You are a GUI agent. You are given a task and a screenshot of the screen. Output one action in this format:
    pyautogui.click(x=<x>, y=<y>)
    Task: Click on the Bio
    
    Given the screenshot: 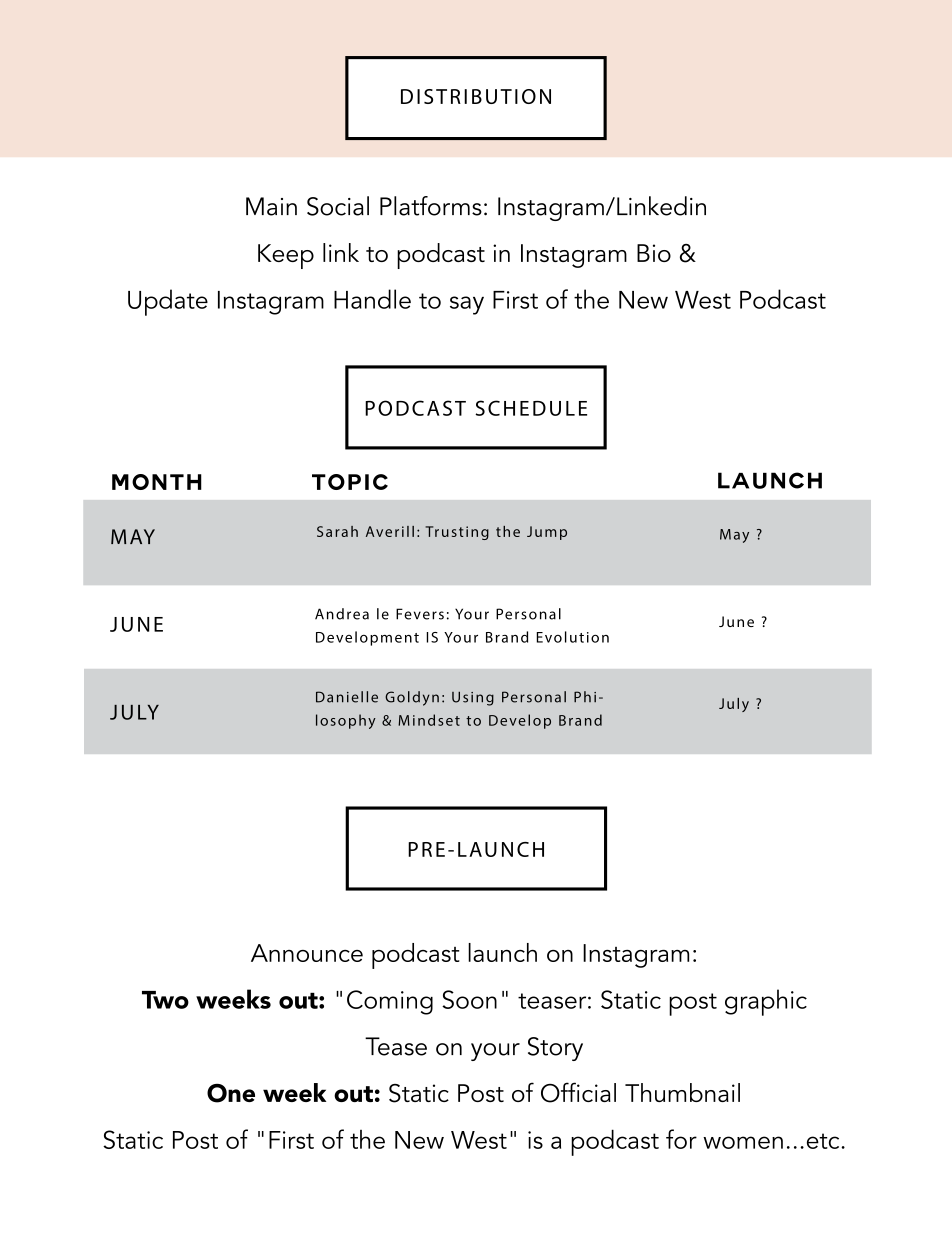 What is the action you would take?
    pyautogui.click(x=654, y=253)
